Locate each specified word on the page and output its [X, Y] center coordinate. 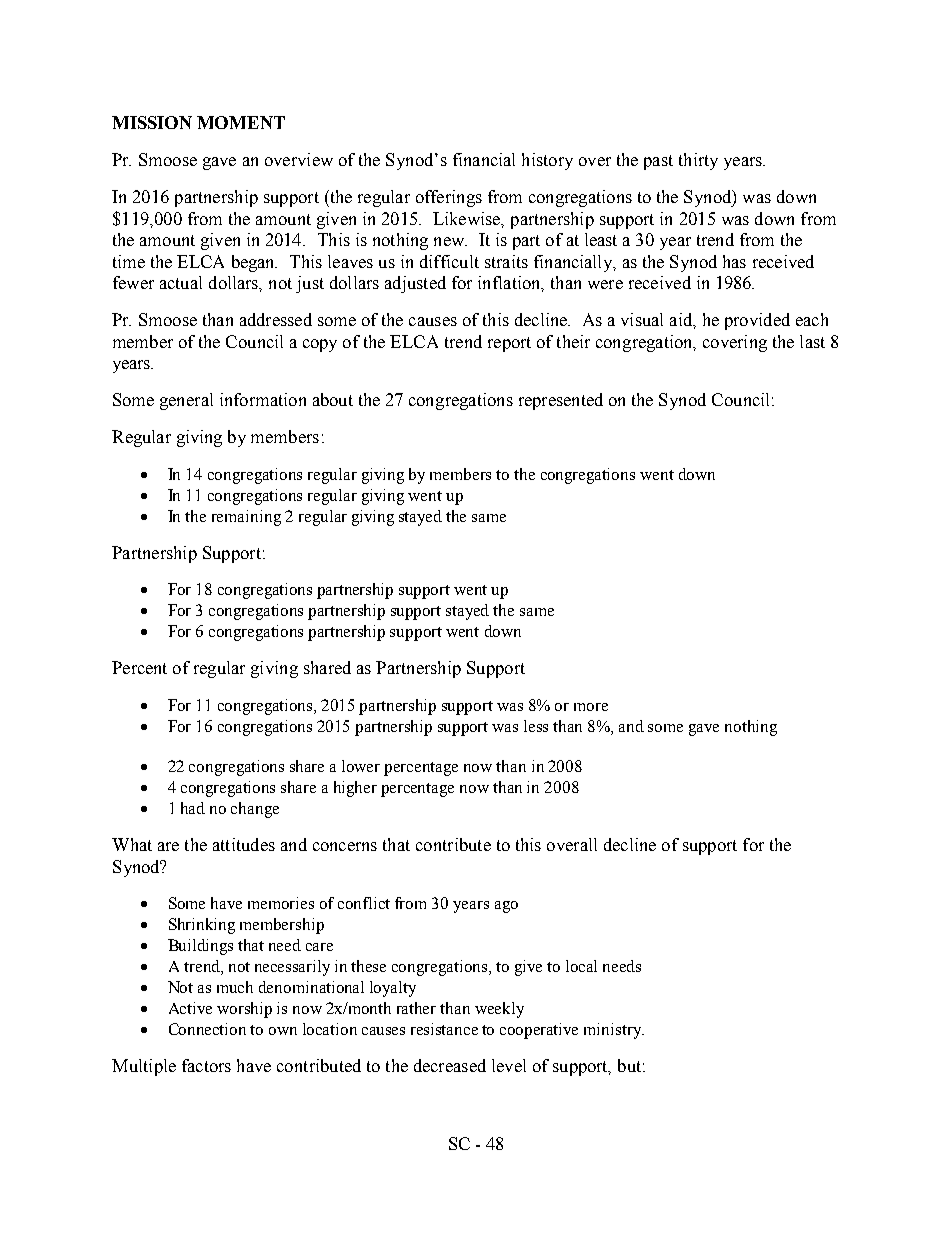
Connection [207, 1029]
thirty [698, 161]
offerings [449, 198]
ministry [614, 1031]
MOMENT [241, 122]
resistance [444, 1029]
